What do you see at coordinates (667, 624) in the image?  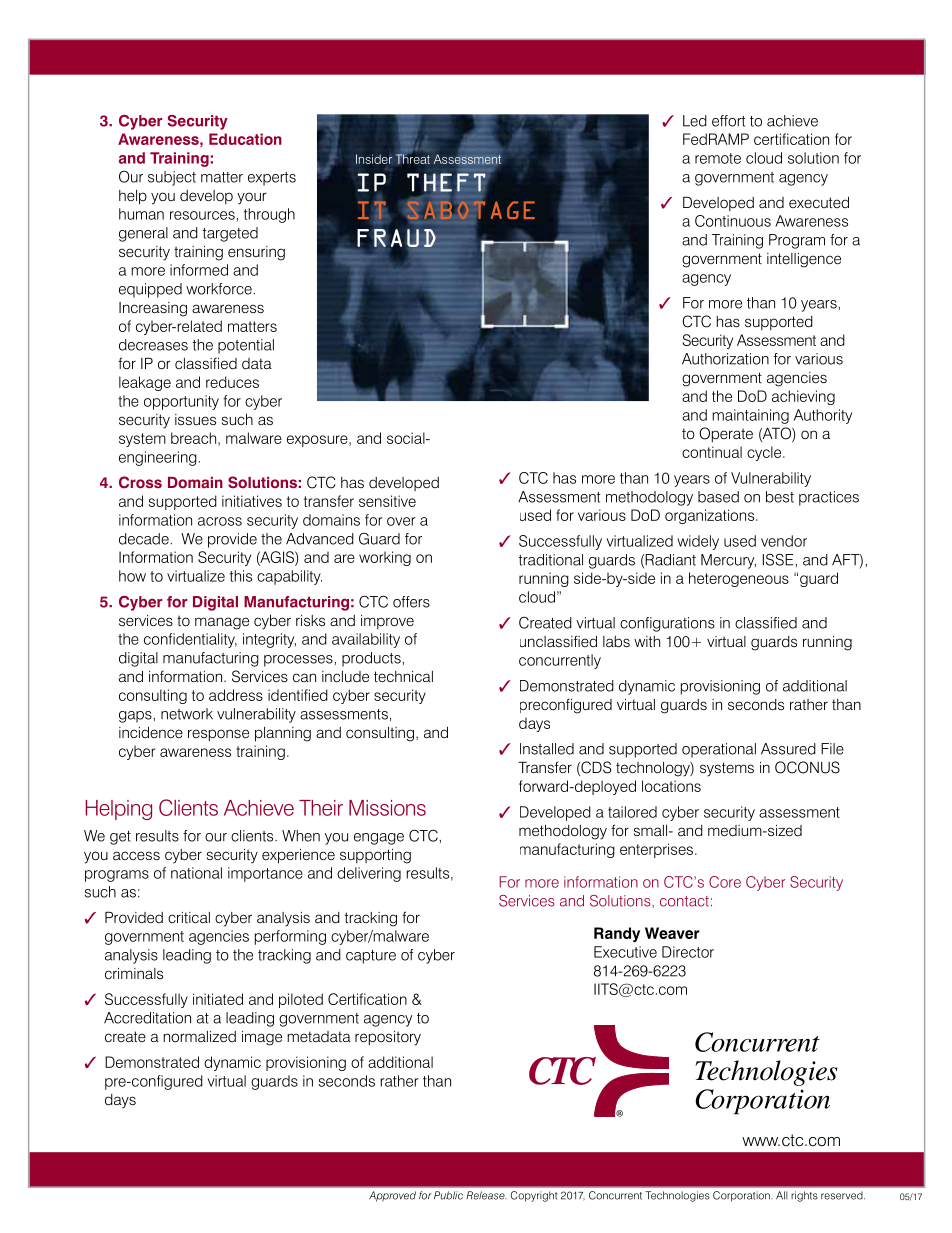 I see `configurations` at bounding box center [667, 624].
